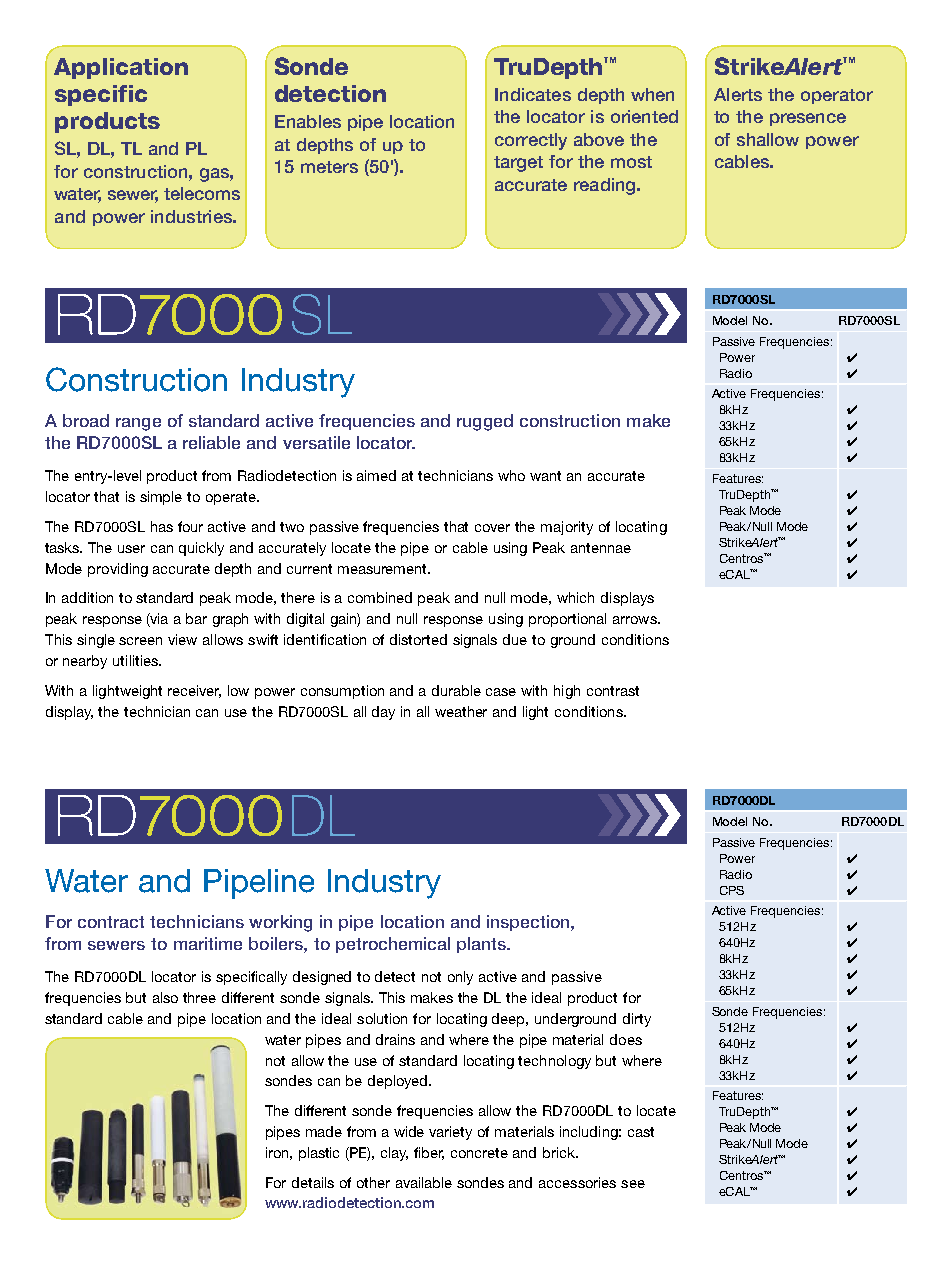 The height and width of the document is (1265, 952). Describe the element at coordinates (194, 691) in the document. I see `receiver` at that location.
